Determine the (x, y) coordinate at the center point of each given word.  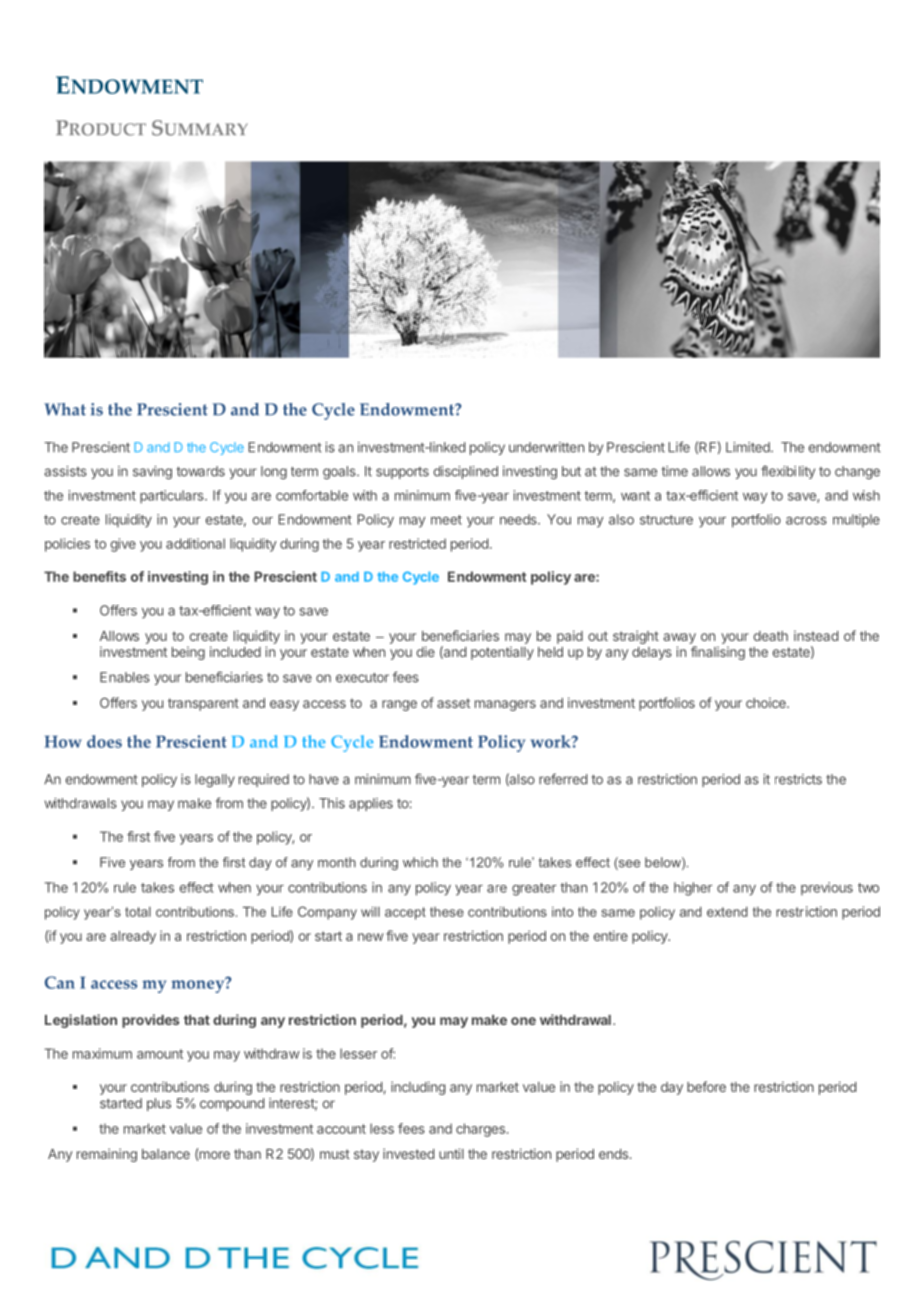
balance (166, 1154)
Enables (125, 677)
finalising (718, 653)
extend (727, 911)
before (706, 1086)
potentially (502, 653)
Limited (749, 447)
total (138, 912)
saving (152, 472)
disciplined (465, 472)
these (447, 912)
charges (482, 1130)
